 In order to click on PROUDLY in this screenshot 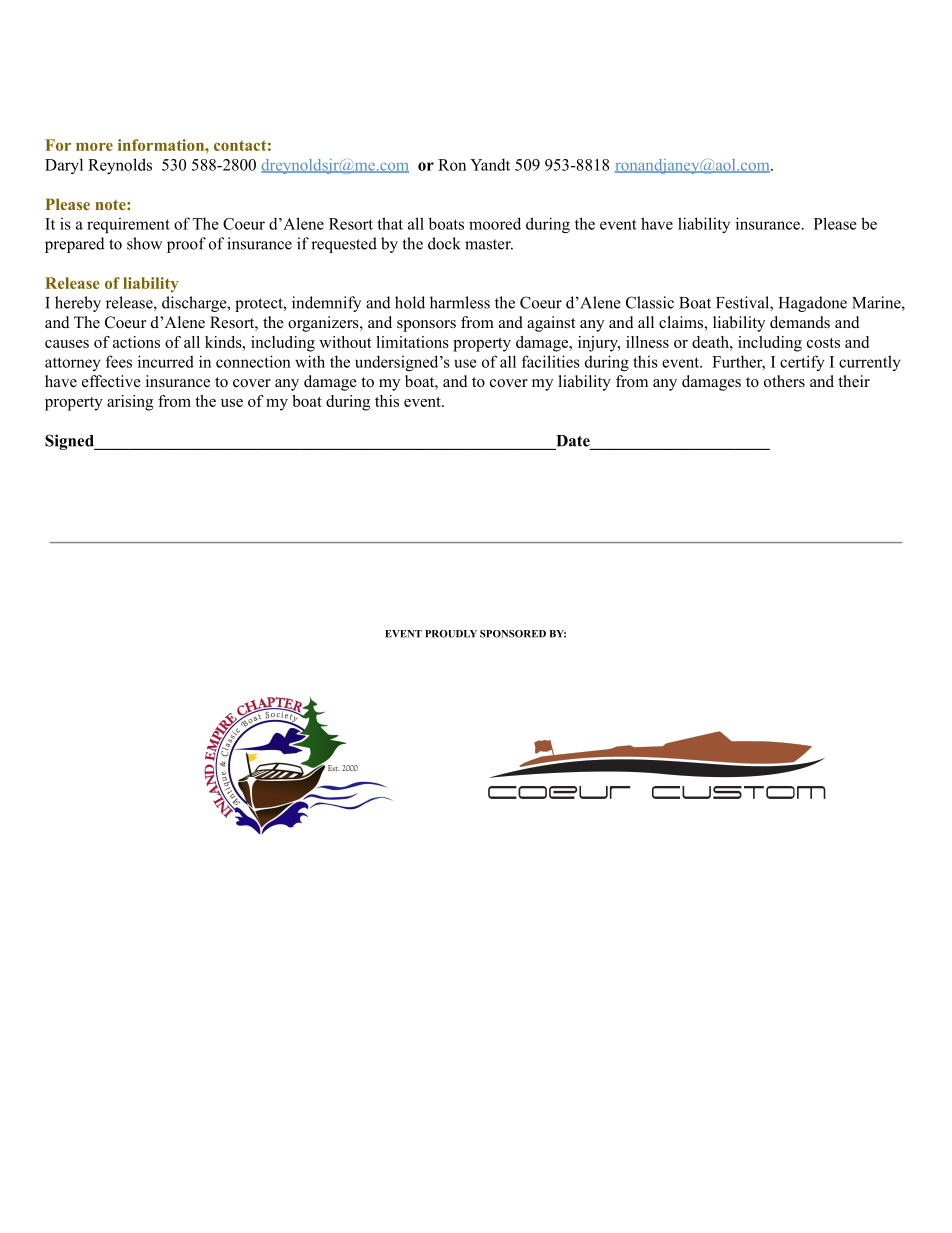, I will do `click(451, 634)`.
